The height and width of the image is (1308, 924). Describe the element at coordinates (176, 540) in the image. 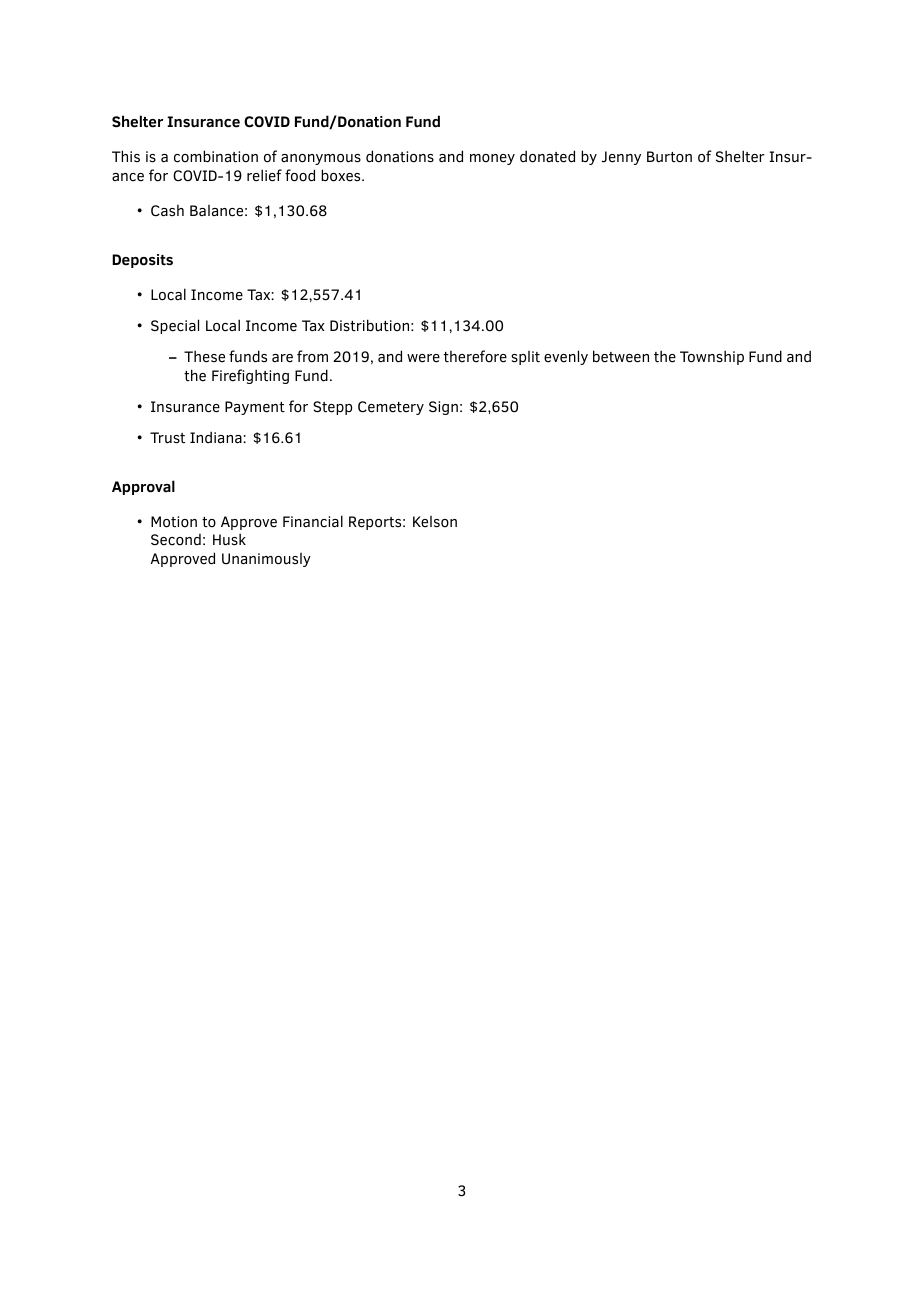

I see `Second` at that location.
